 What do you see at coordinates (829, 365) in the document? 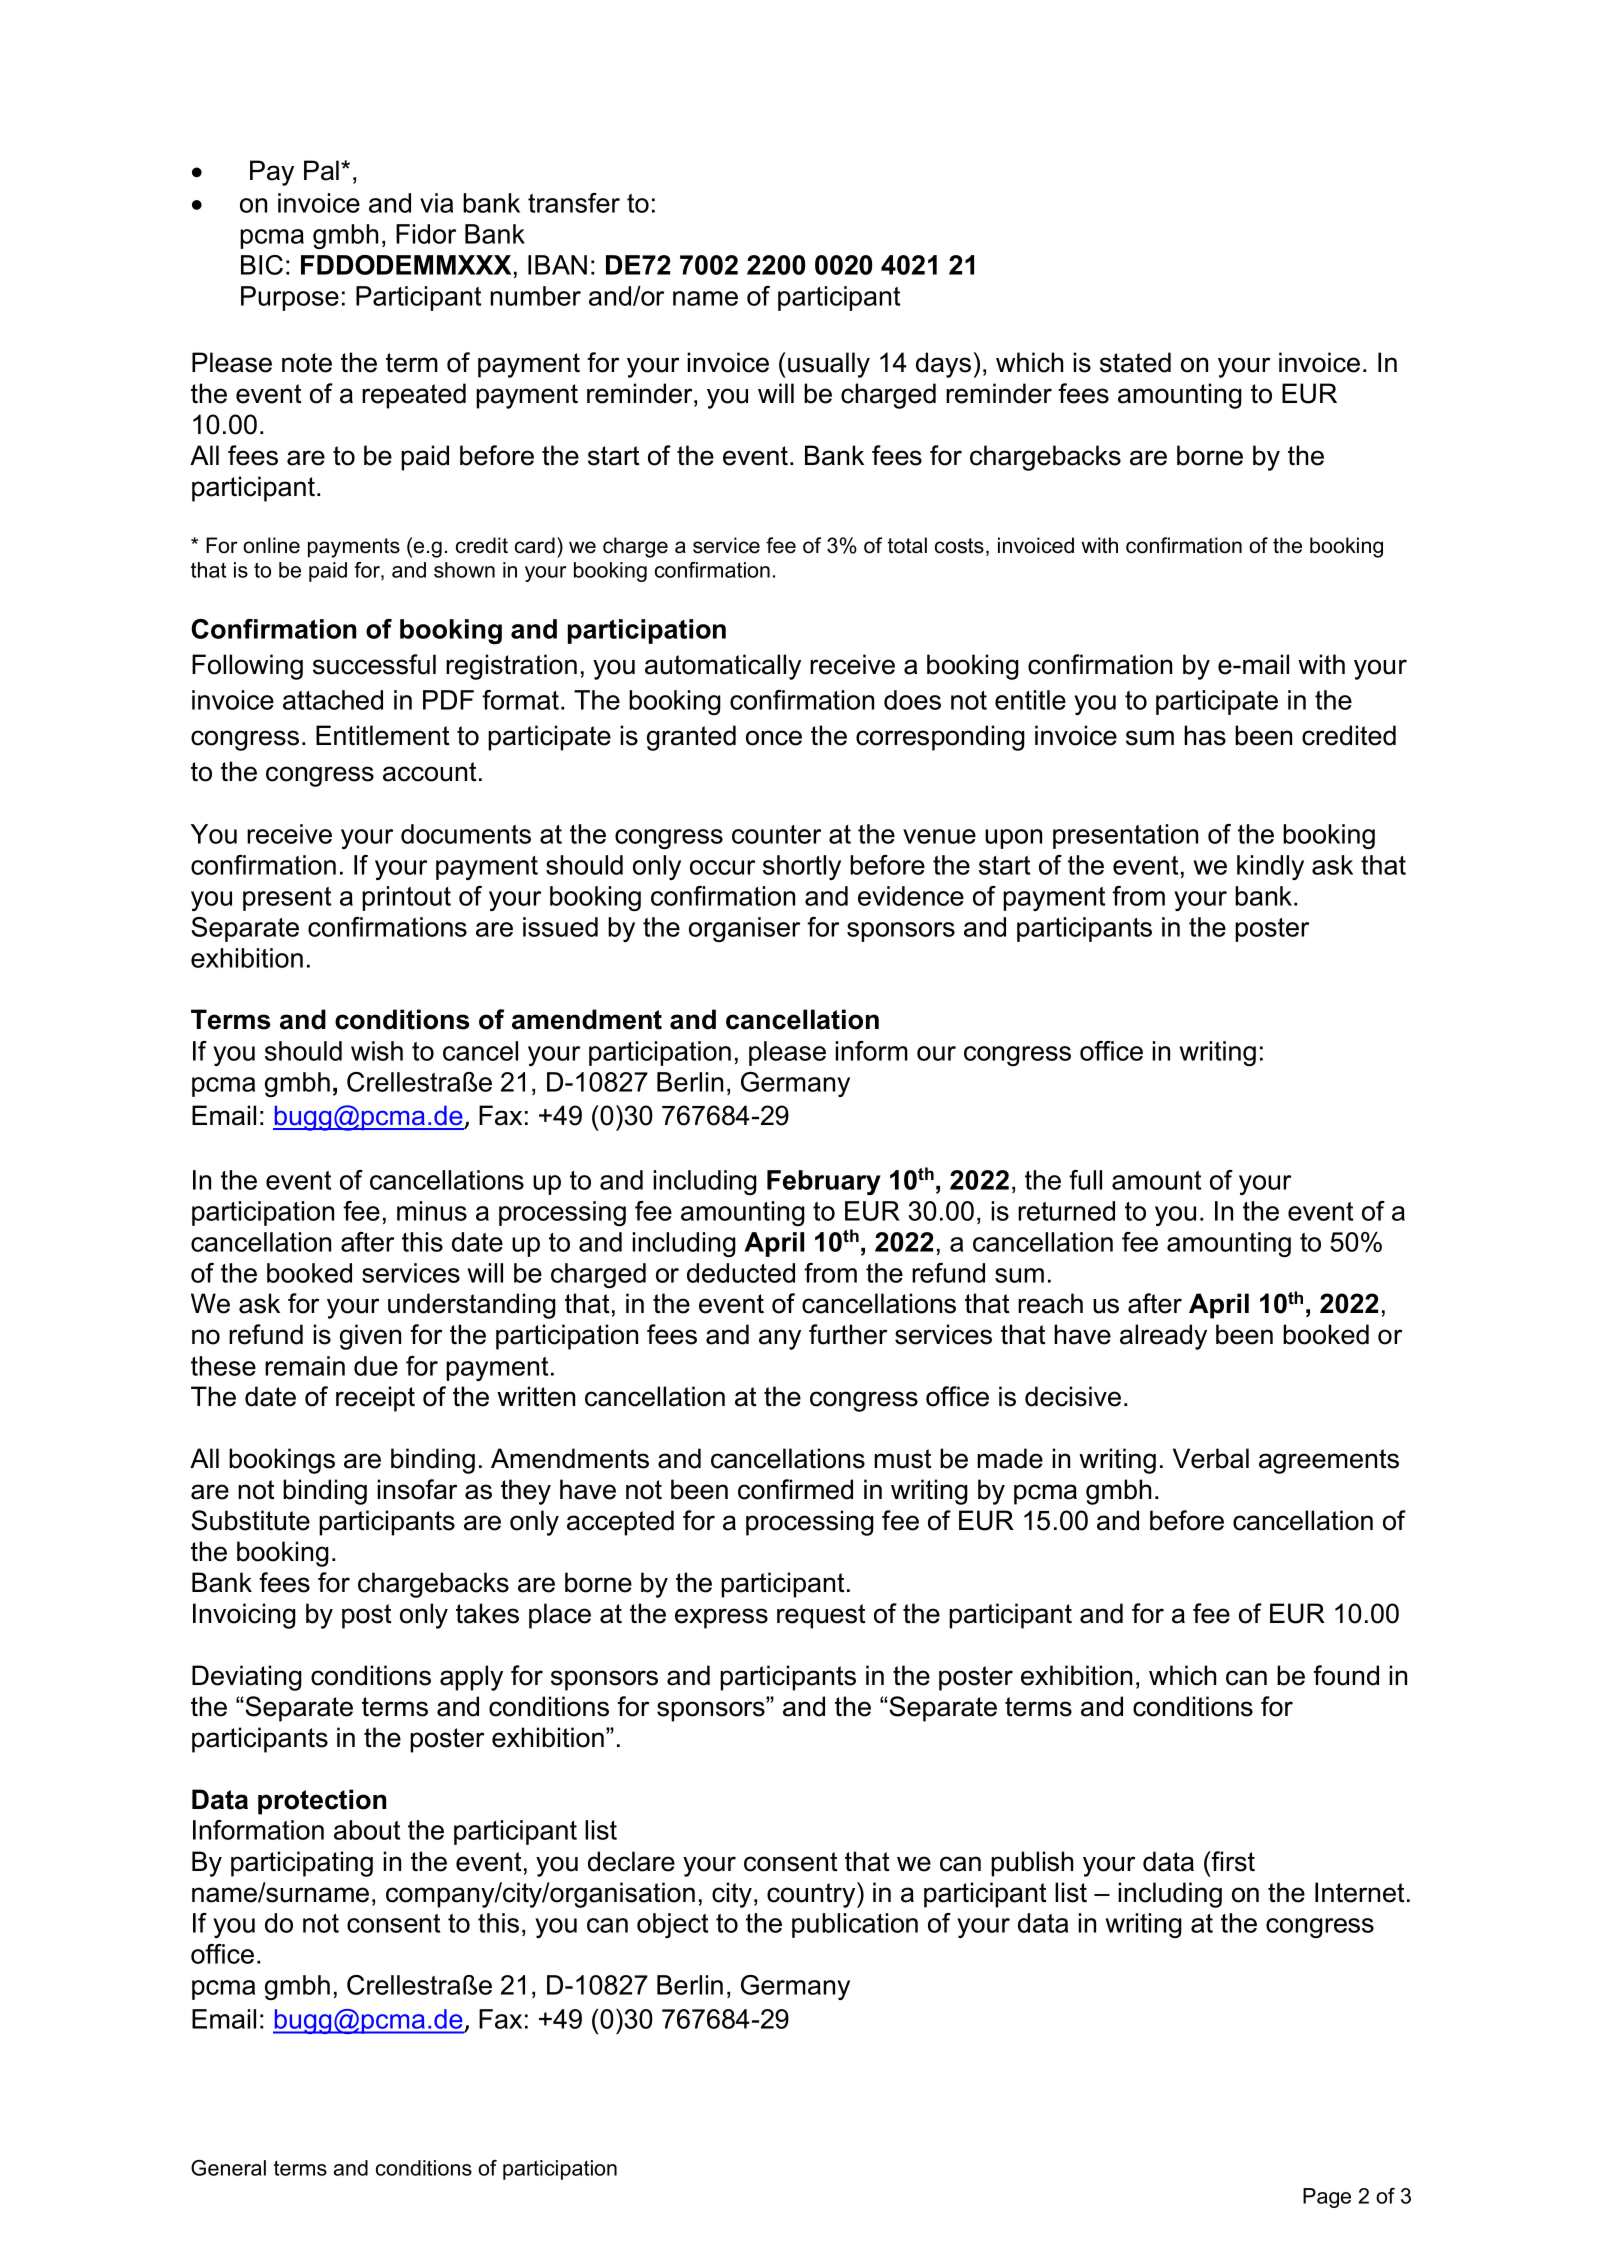
I see `usually` at bounding box center [829, 365].
